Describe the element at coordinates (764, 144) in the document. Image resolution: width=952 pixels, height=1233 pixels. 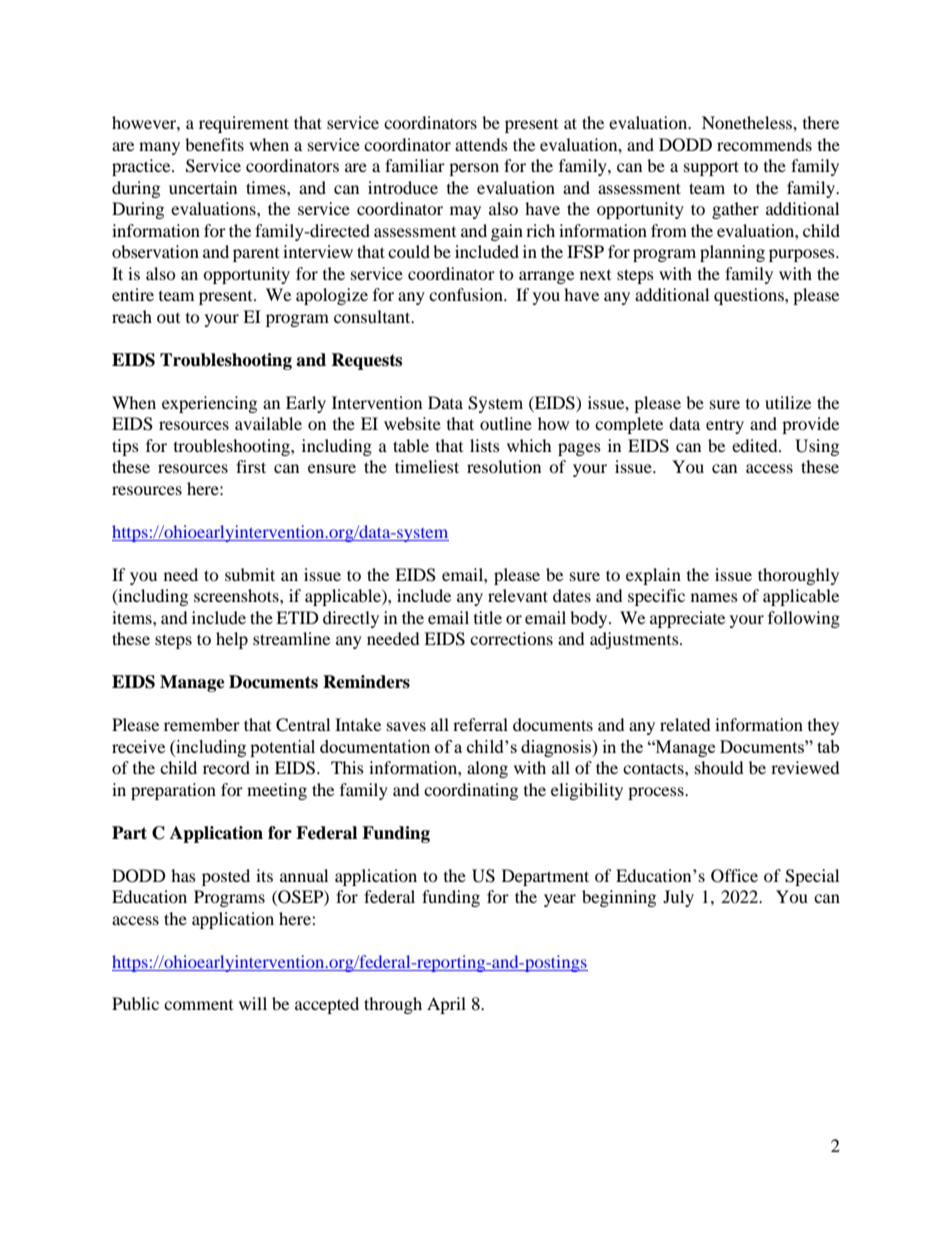
I see `recommends` at that location.
